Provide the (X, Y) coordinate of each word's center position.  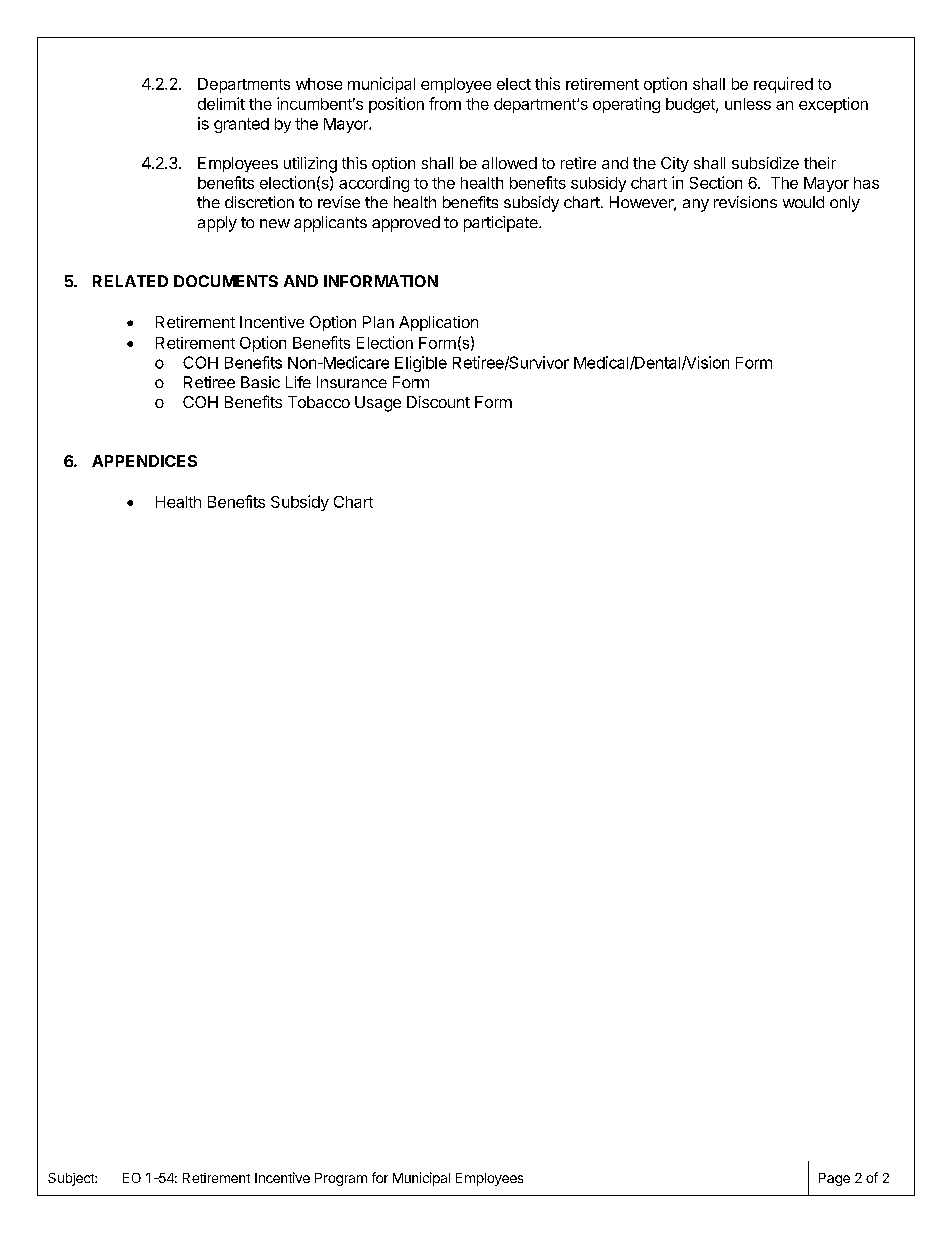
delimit (221, 103)
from (445, 103)
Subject (72, 1179)
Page (834, 1179)
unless (748, 104)
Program (341, 1179)
